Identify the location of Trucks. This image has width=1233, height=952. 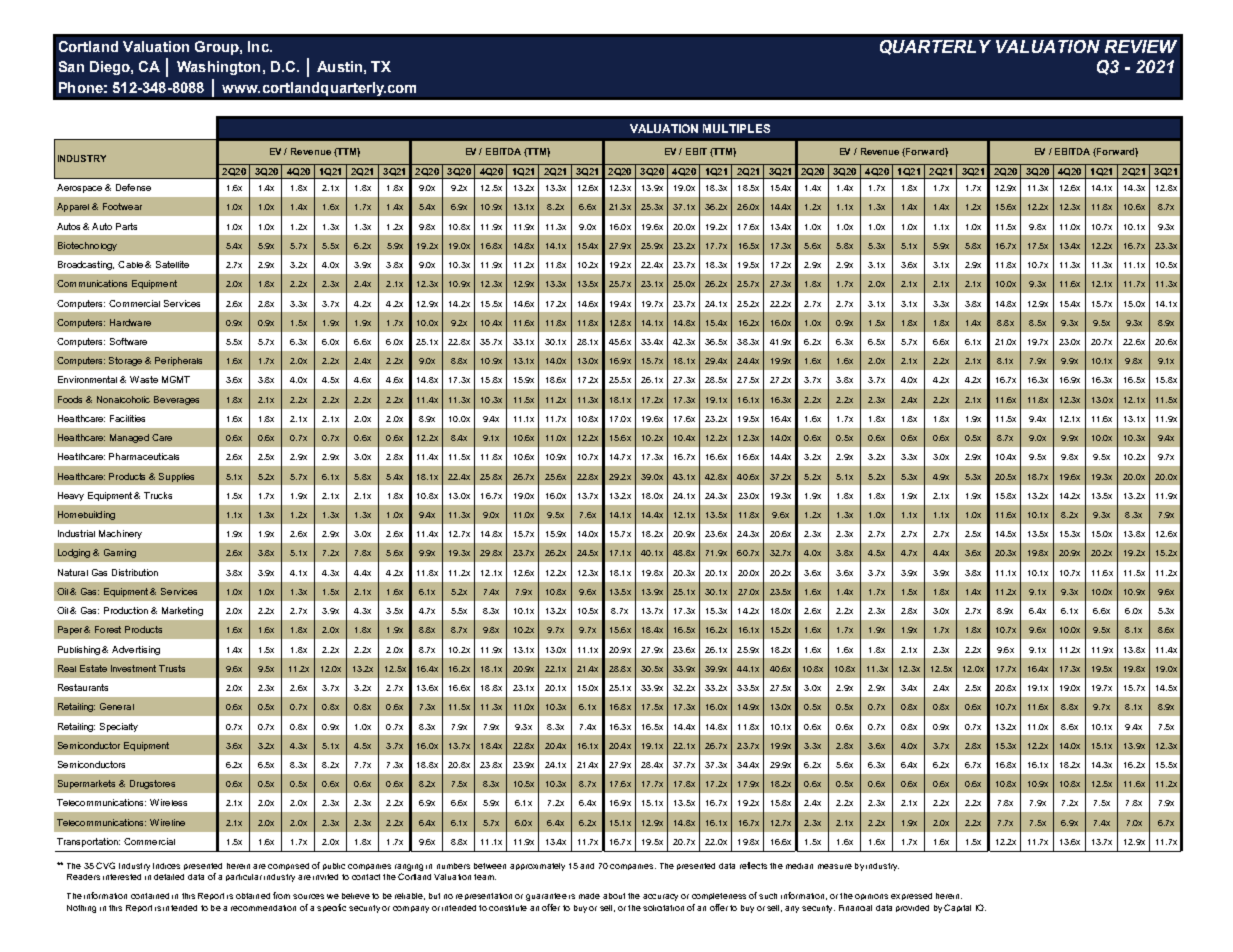
(158, 495).
